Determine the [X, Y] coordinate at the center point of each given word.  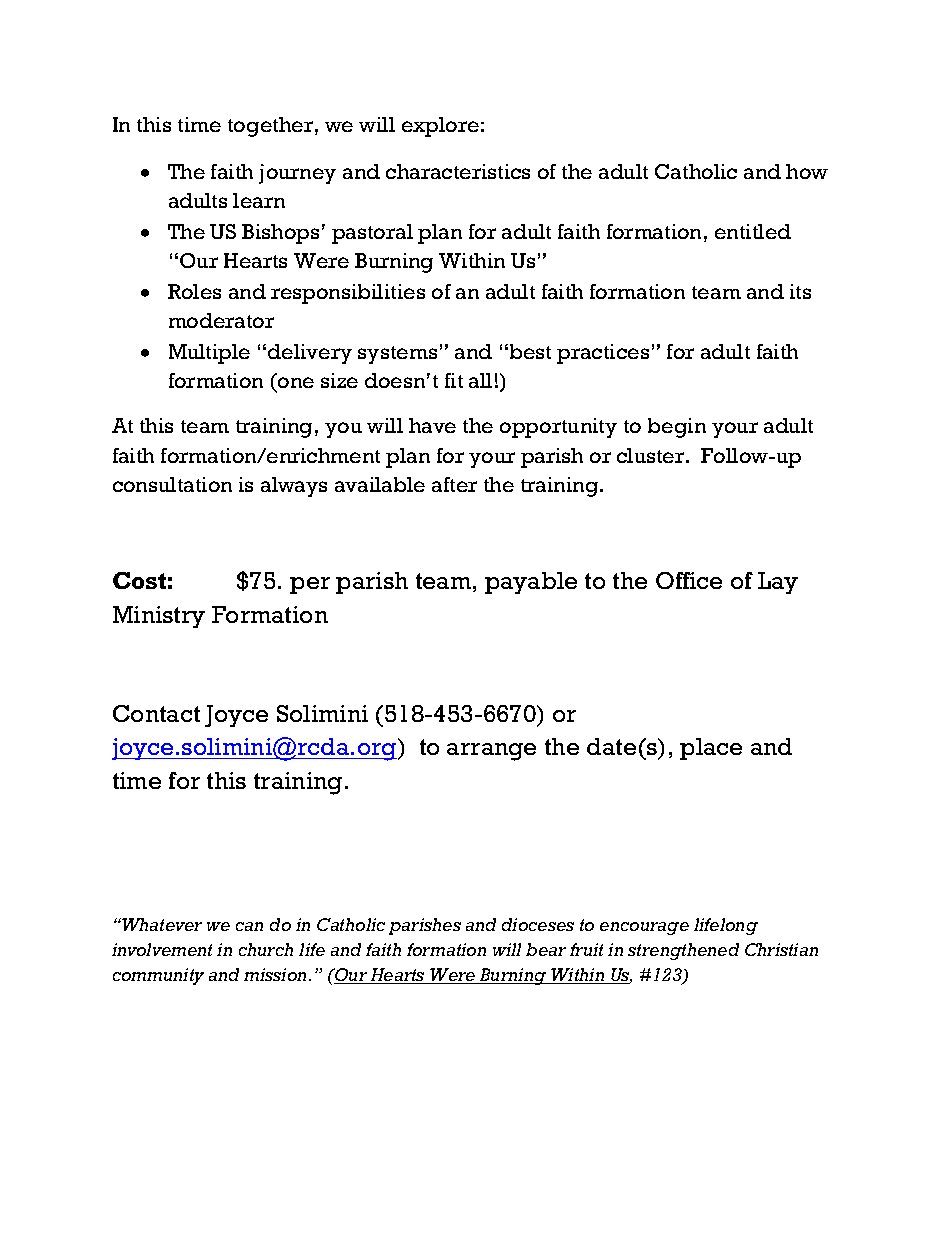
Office [689, 580]
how [807, 171]
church [266, 949]
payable [531, 583]
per [310, 585]
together [270, 127]
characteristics [458, 171]
